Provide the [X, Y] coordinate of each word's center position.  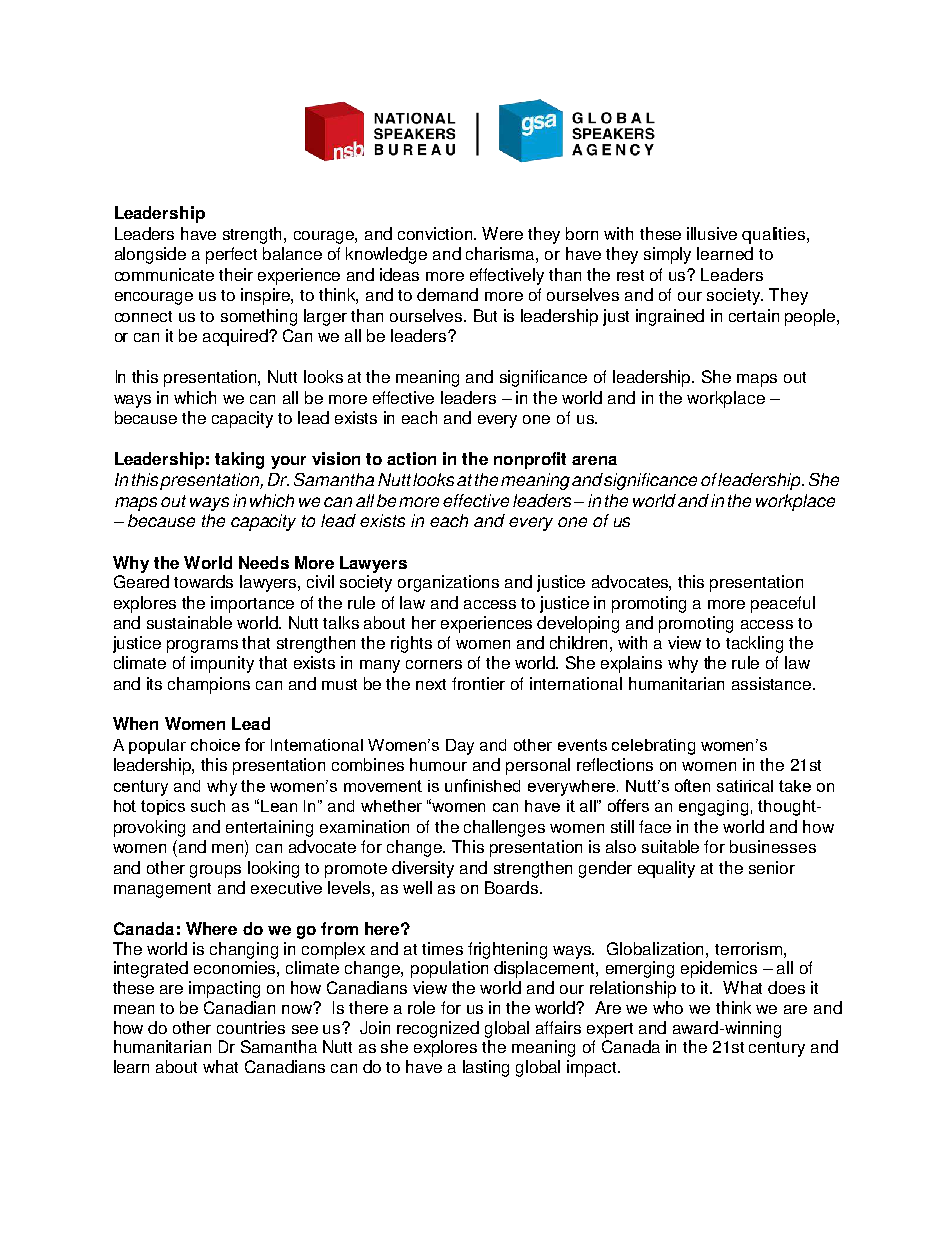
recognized [438, 1029]
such [208, 806]
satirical [745, 786]
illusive [712, 233]
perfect [231, 255]
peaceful [783, 604]
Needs [264, 562]
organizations [448, 583]
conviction [436, 233]
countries [251, 1027]
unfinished [482, 785]
